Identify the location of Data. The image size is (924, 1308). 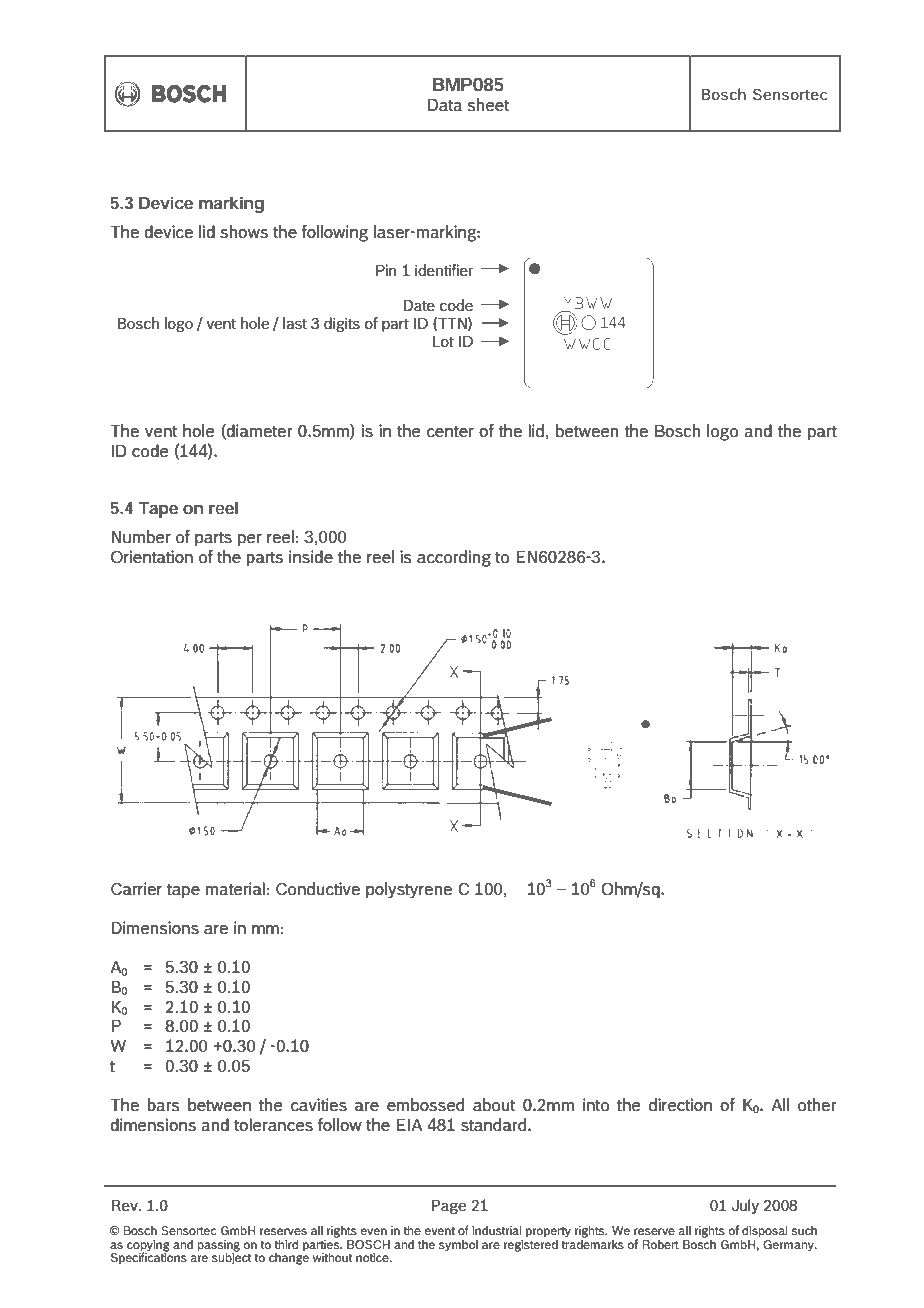
(445, 105).
